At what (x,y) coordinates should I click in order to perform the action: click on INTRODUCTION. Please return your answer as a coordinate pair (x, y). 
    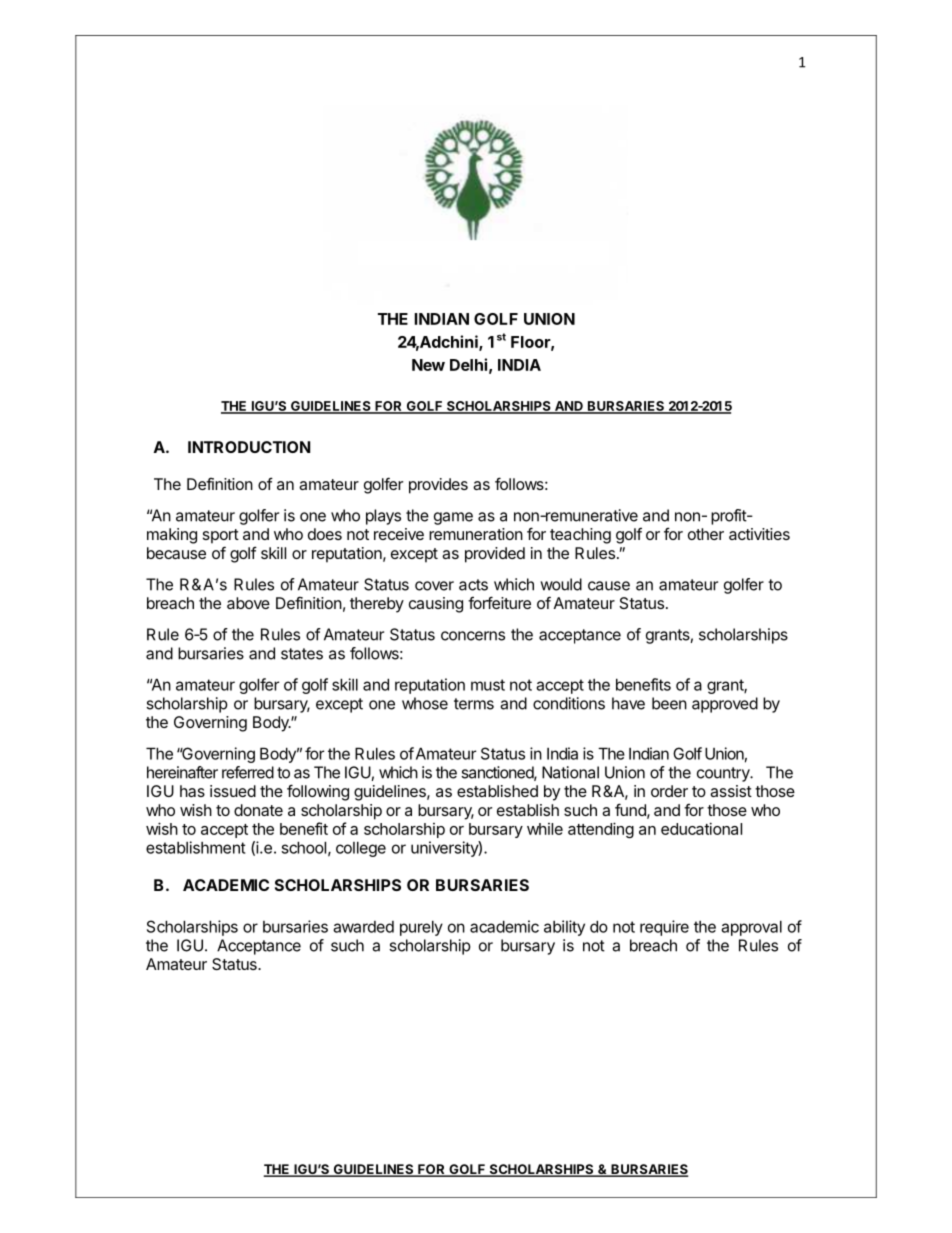
    Looking at the image, I should click on (249, 447).
